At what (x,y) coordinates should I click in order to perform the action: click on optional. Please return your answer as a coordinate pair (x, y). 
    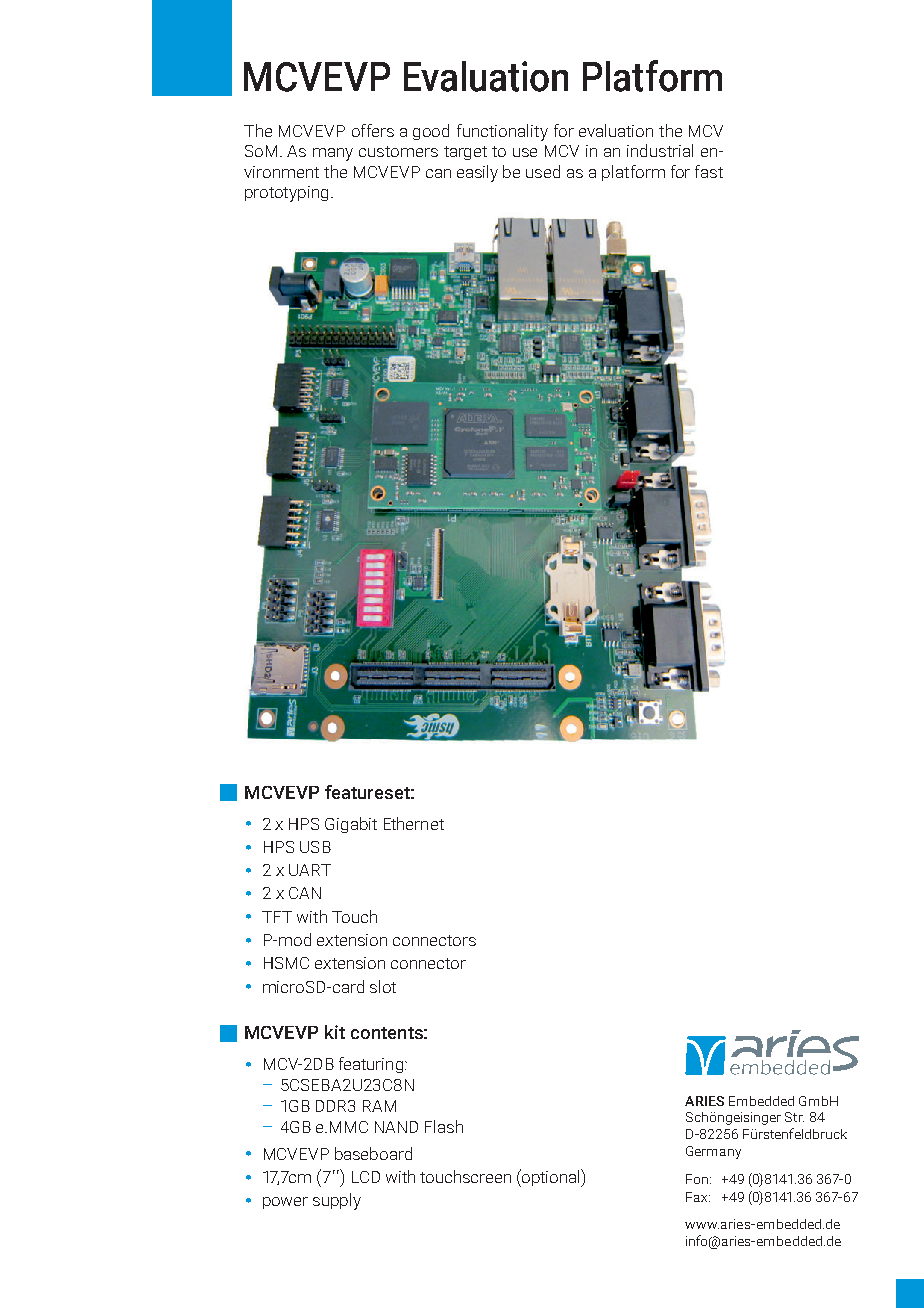
    Looking at the image, I should click on (551, 1178).
